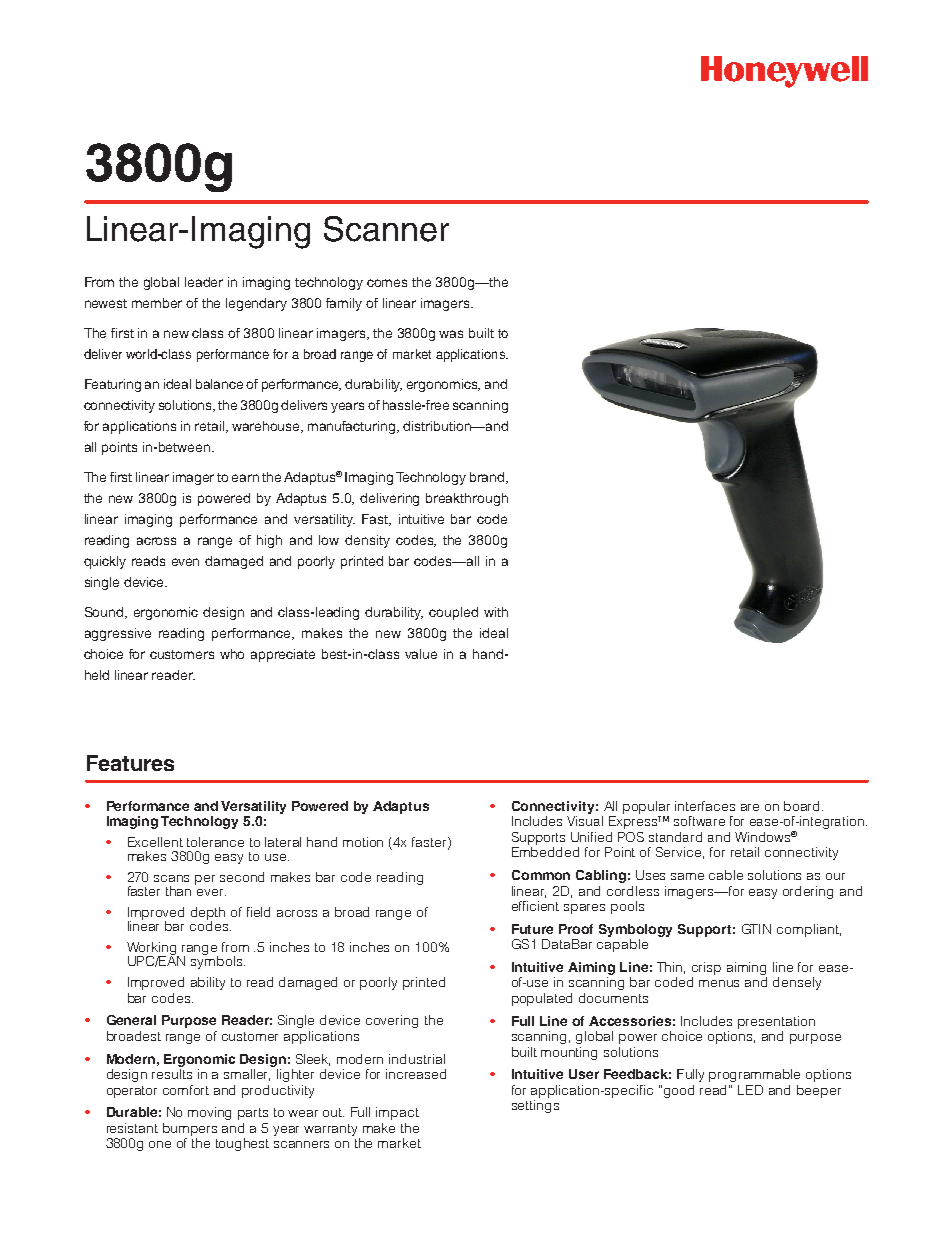 The image size is (952, 1233). Describe the element at coordinates (208, 915) in the screenshot. I see `depth` at that location.
